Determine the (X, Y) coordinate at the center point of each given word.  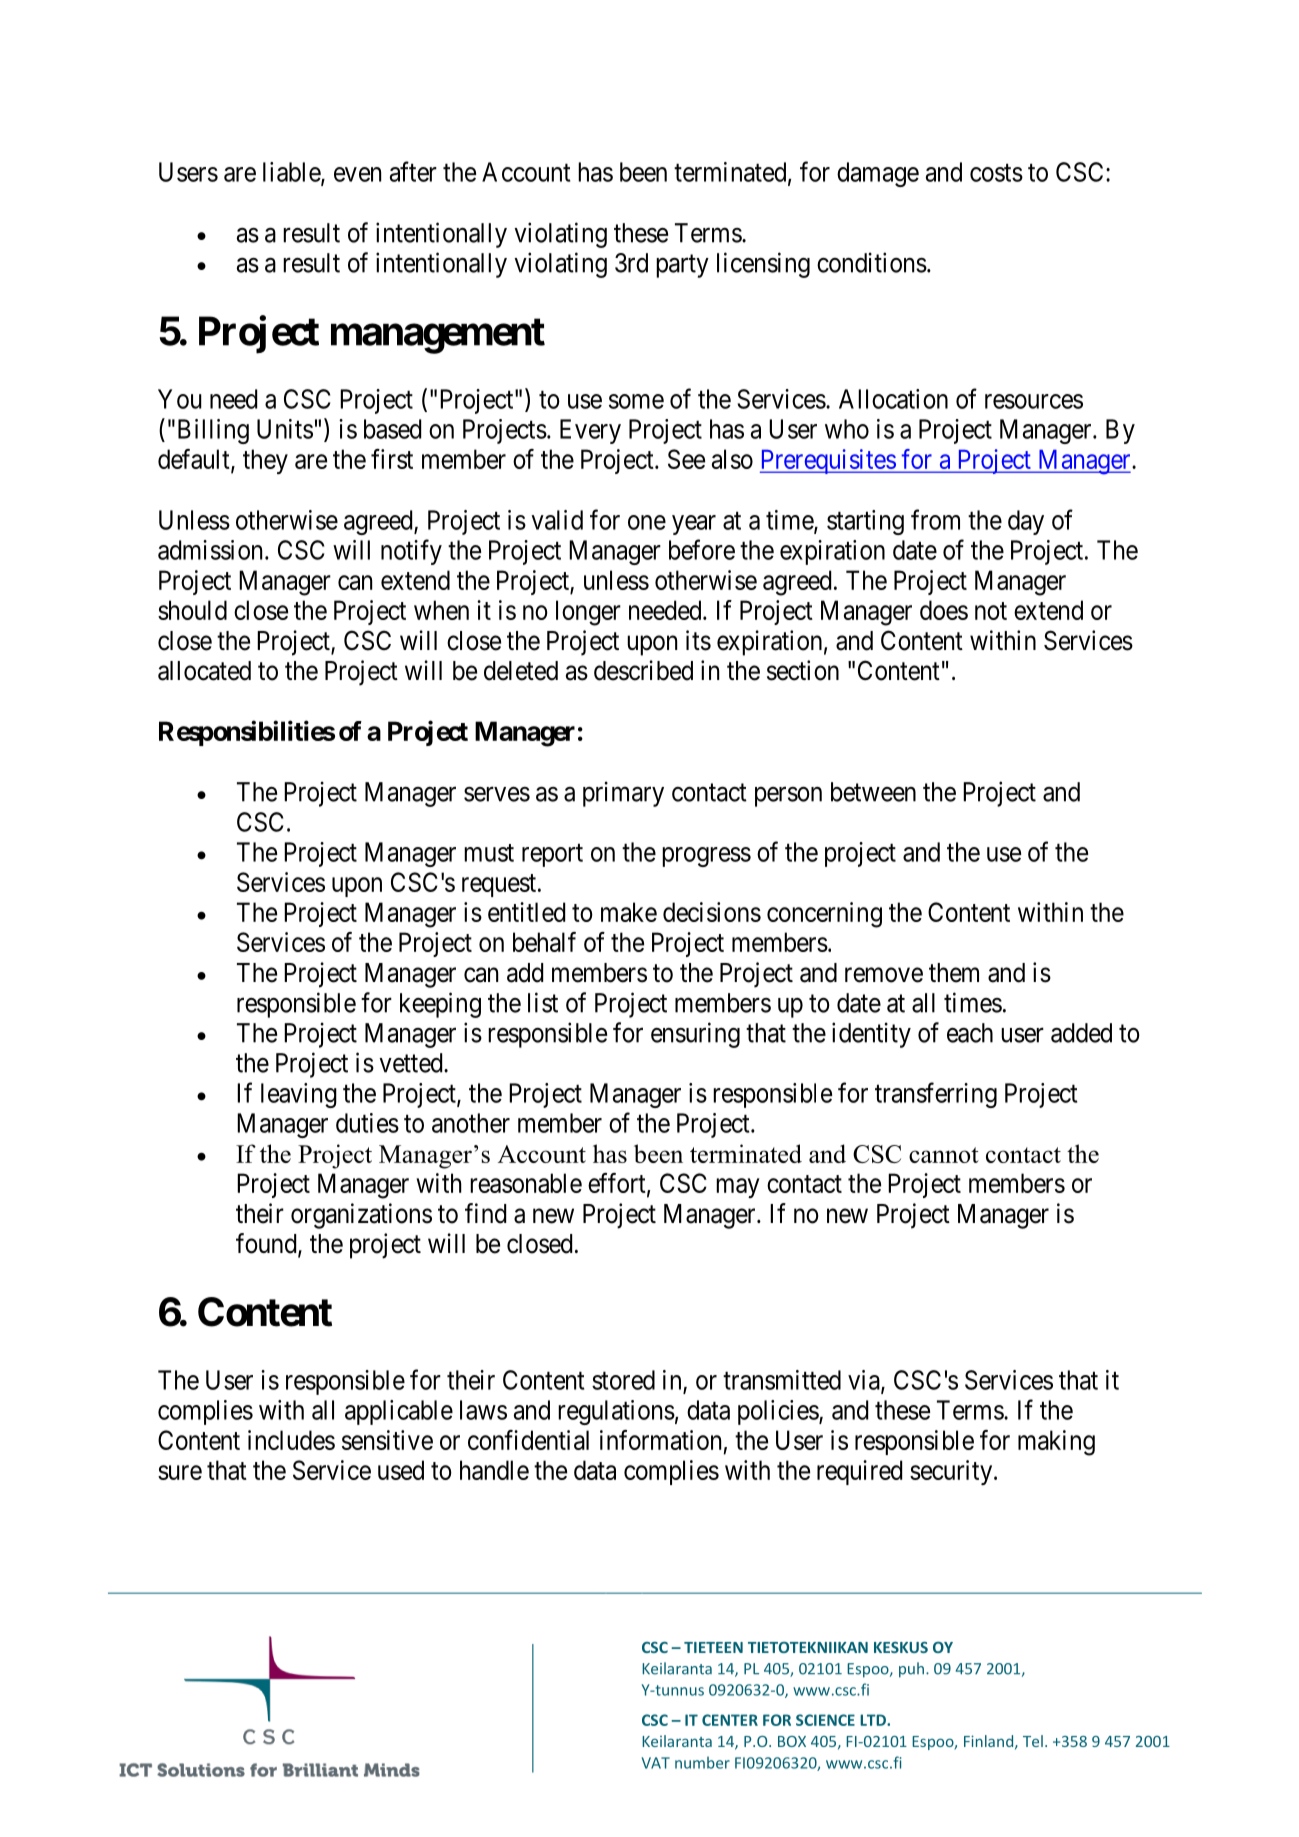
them (954, 973)
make (629, 912)
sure (180, 1472)
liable (292, 173)
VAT (656, 1763)
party (682, 266)
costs (996, 173)
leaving (299, 1095)
